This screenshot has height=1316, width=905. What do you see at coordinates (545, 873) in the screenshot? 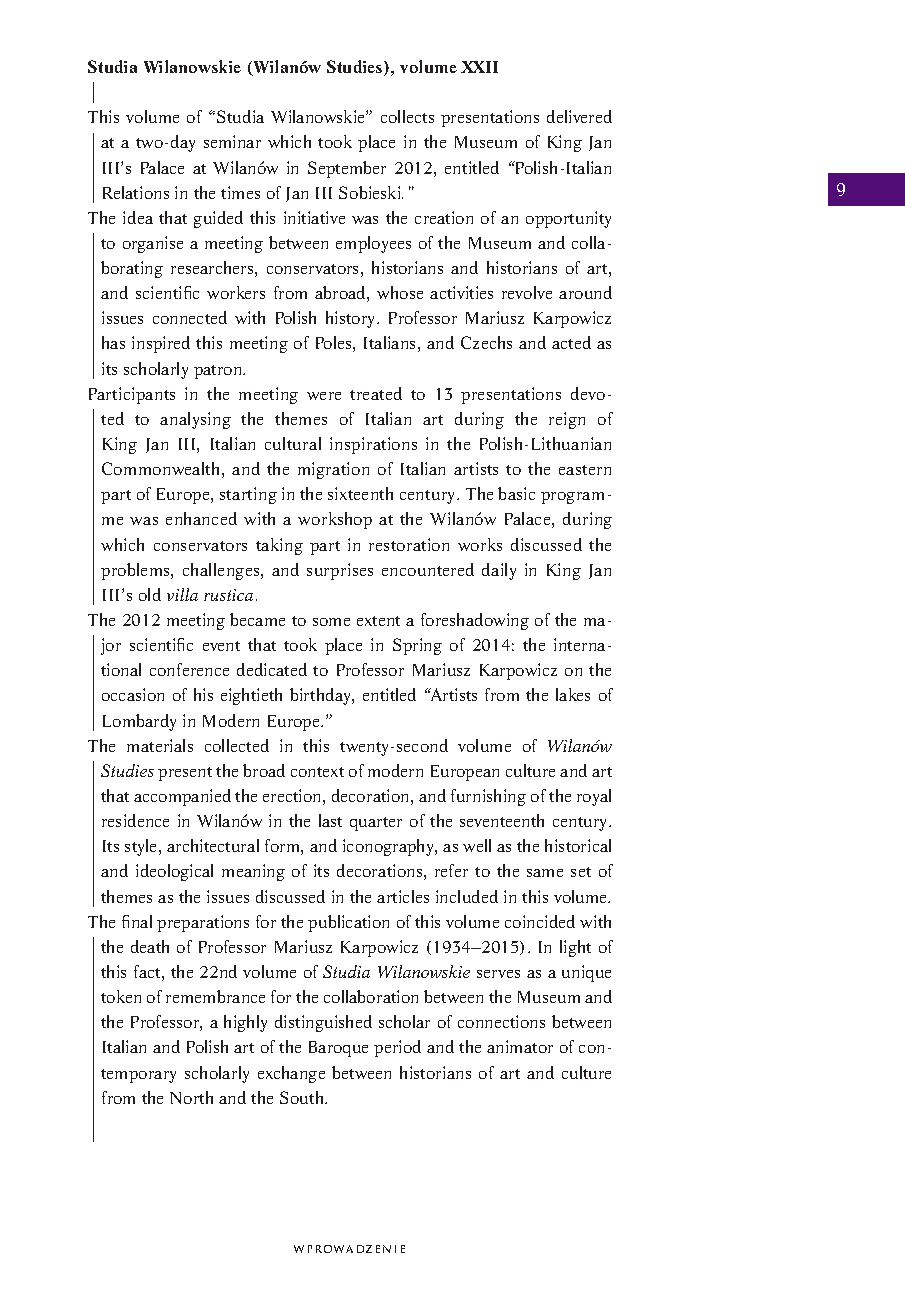
I see `same` at bounding box center [545, 873].
